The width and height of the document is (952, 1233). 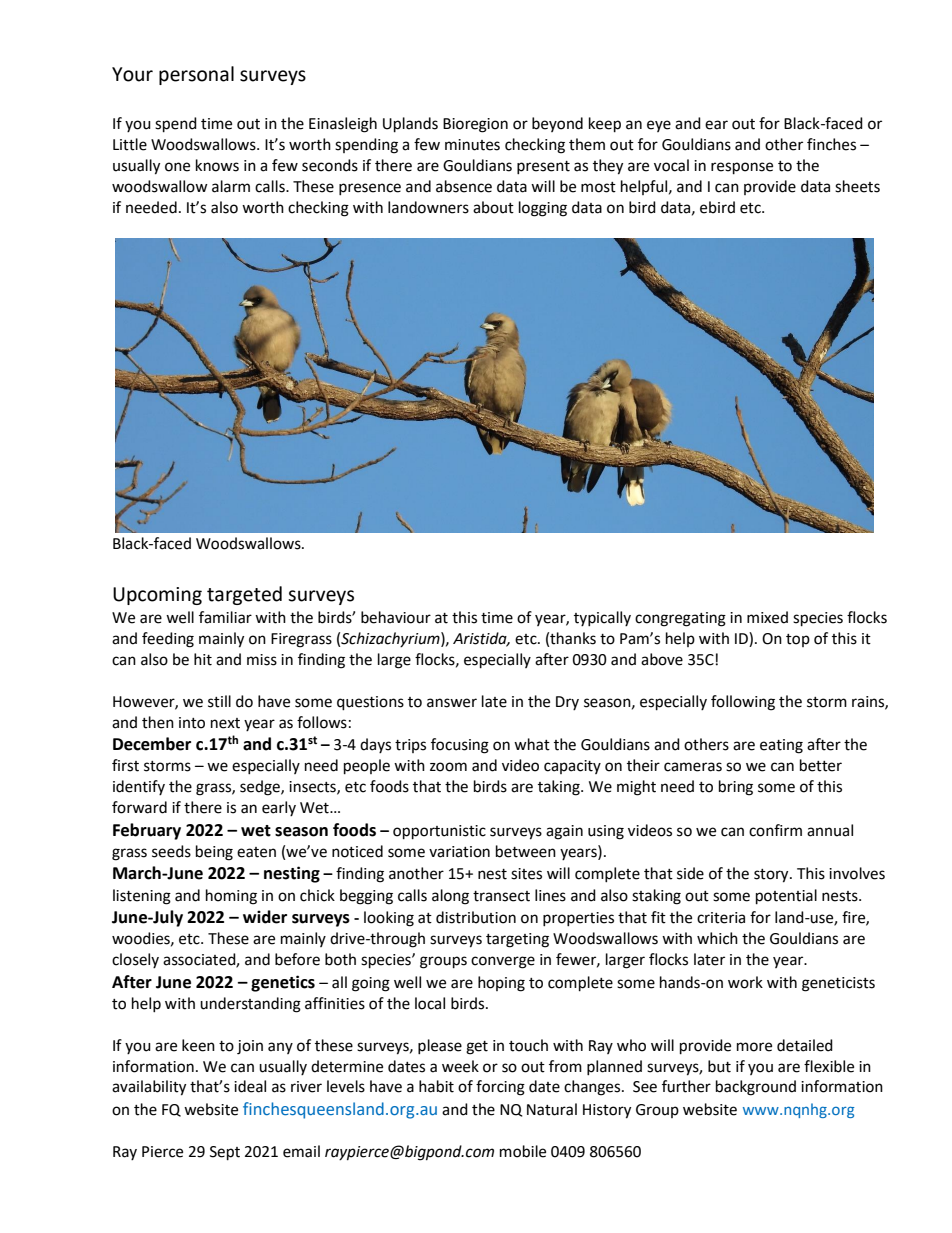 What do you see at coordinates (196, 75) in the document?
I see `personal` at bounding box center [196, 75].
